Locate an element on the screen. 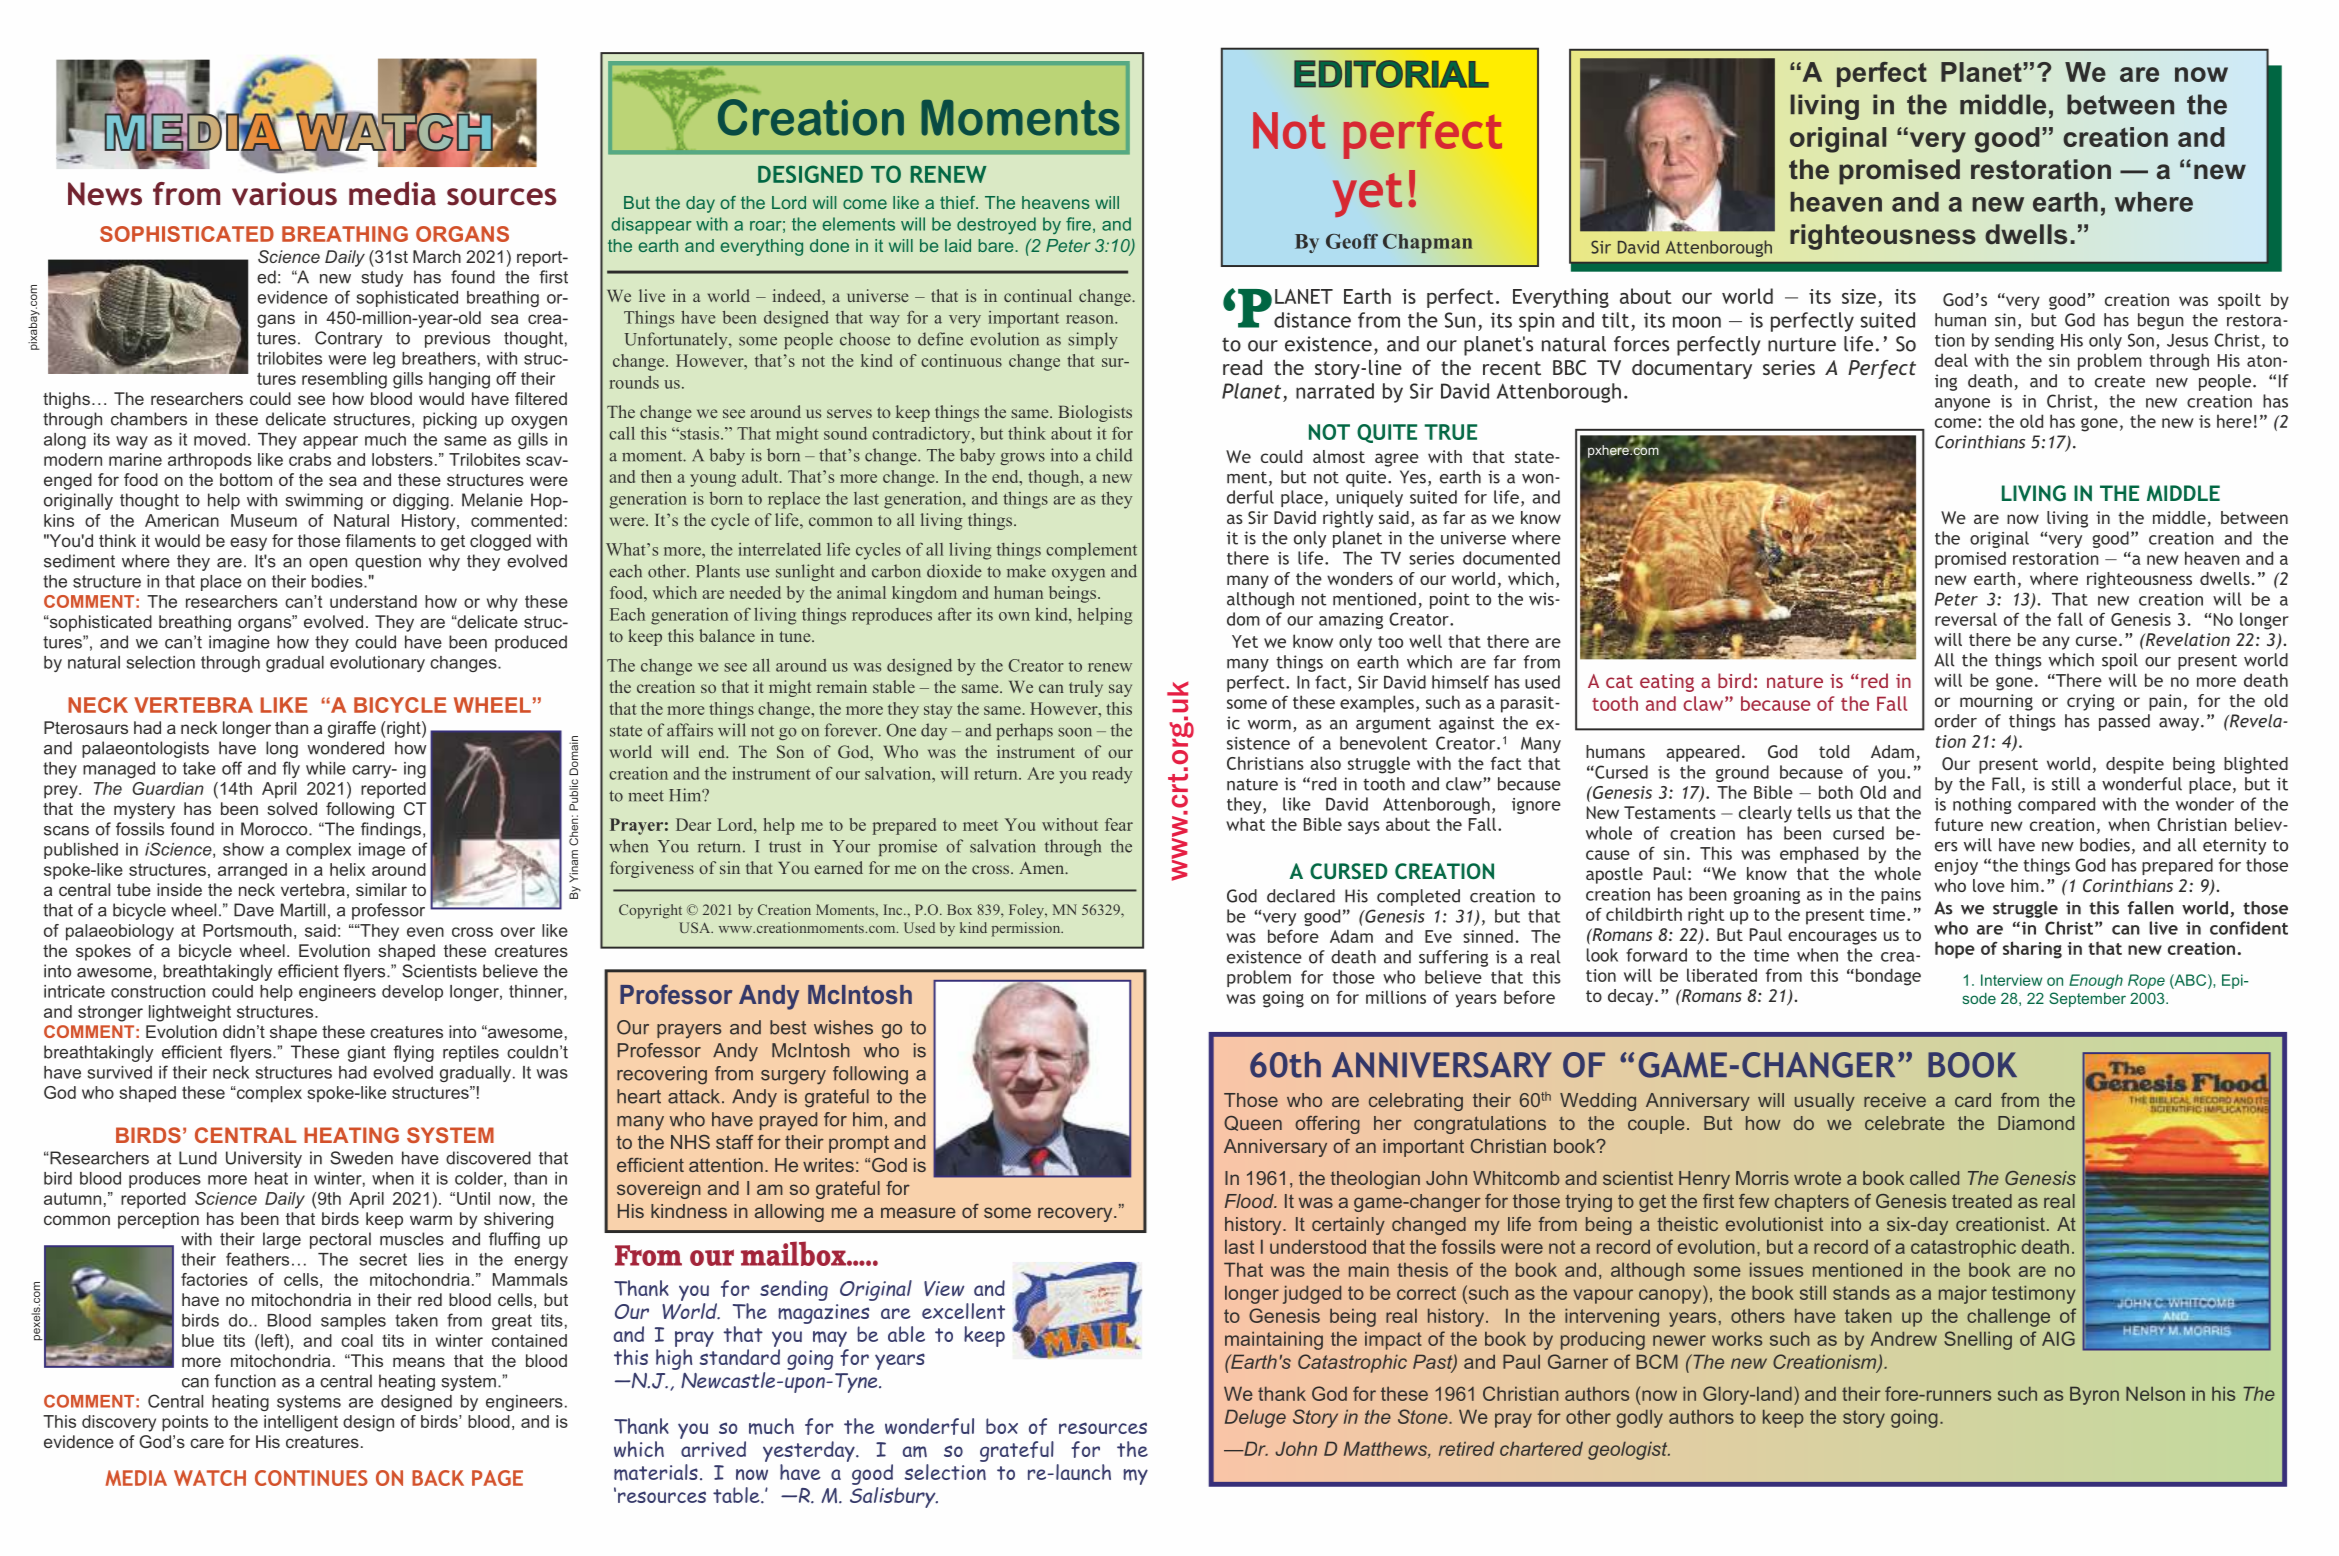  image is located at coordinates (382, 851).
